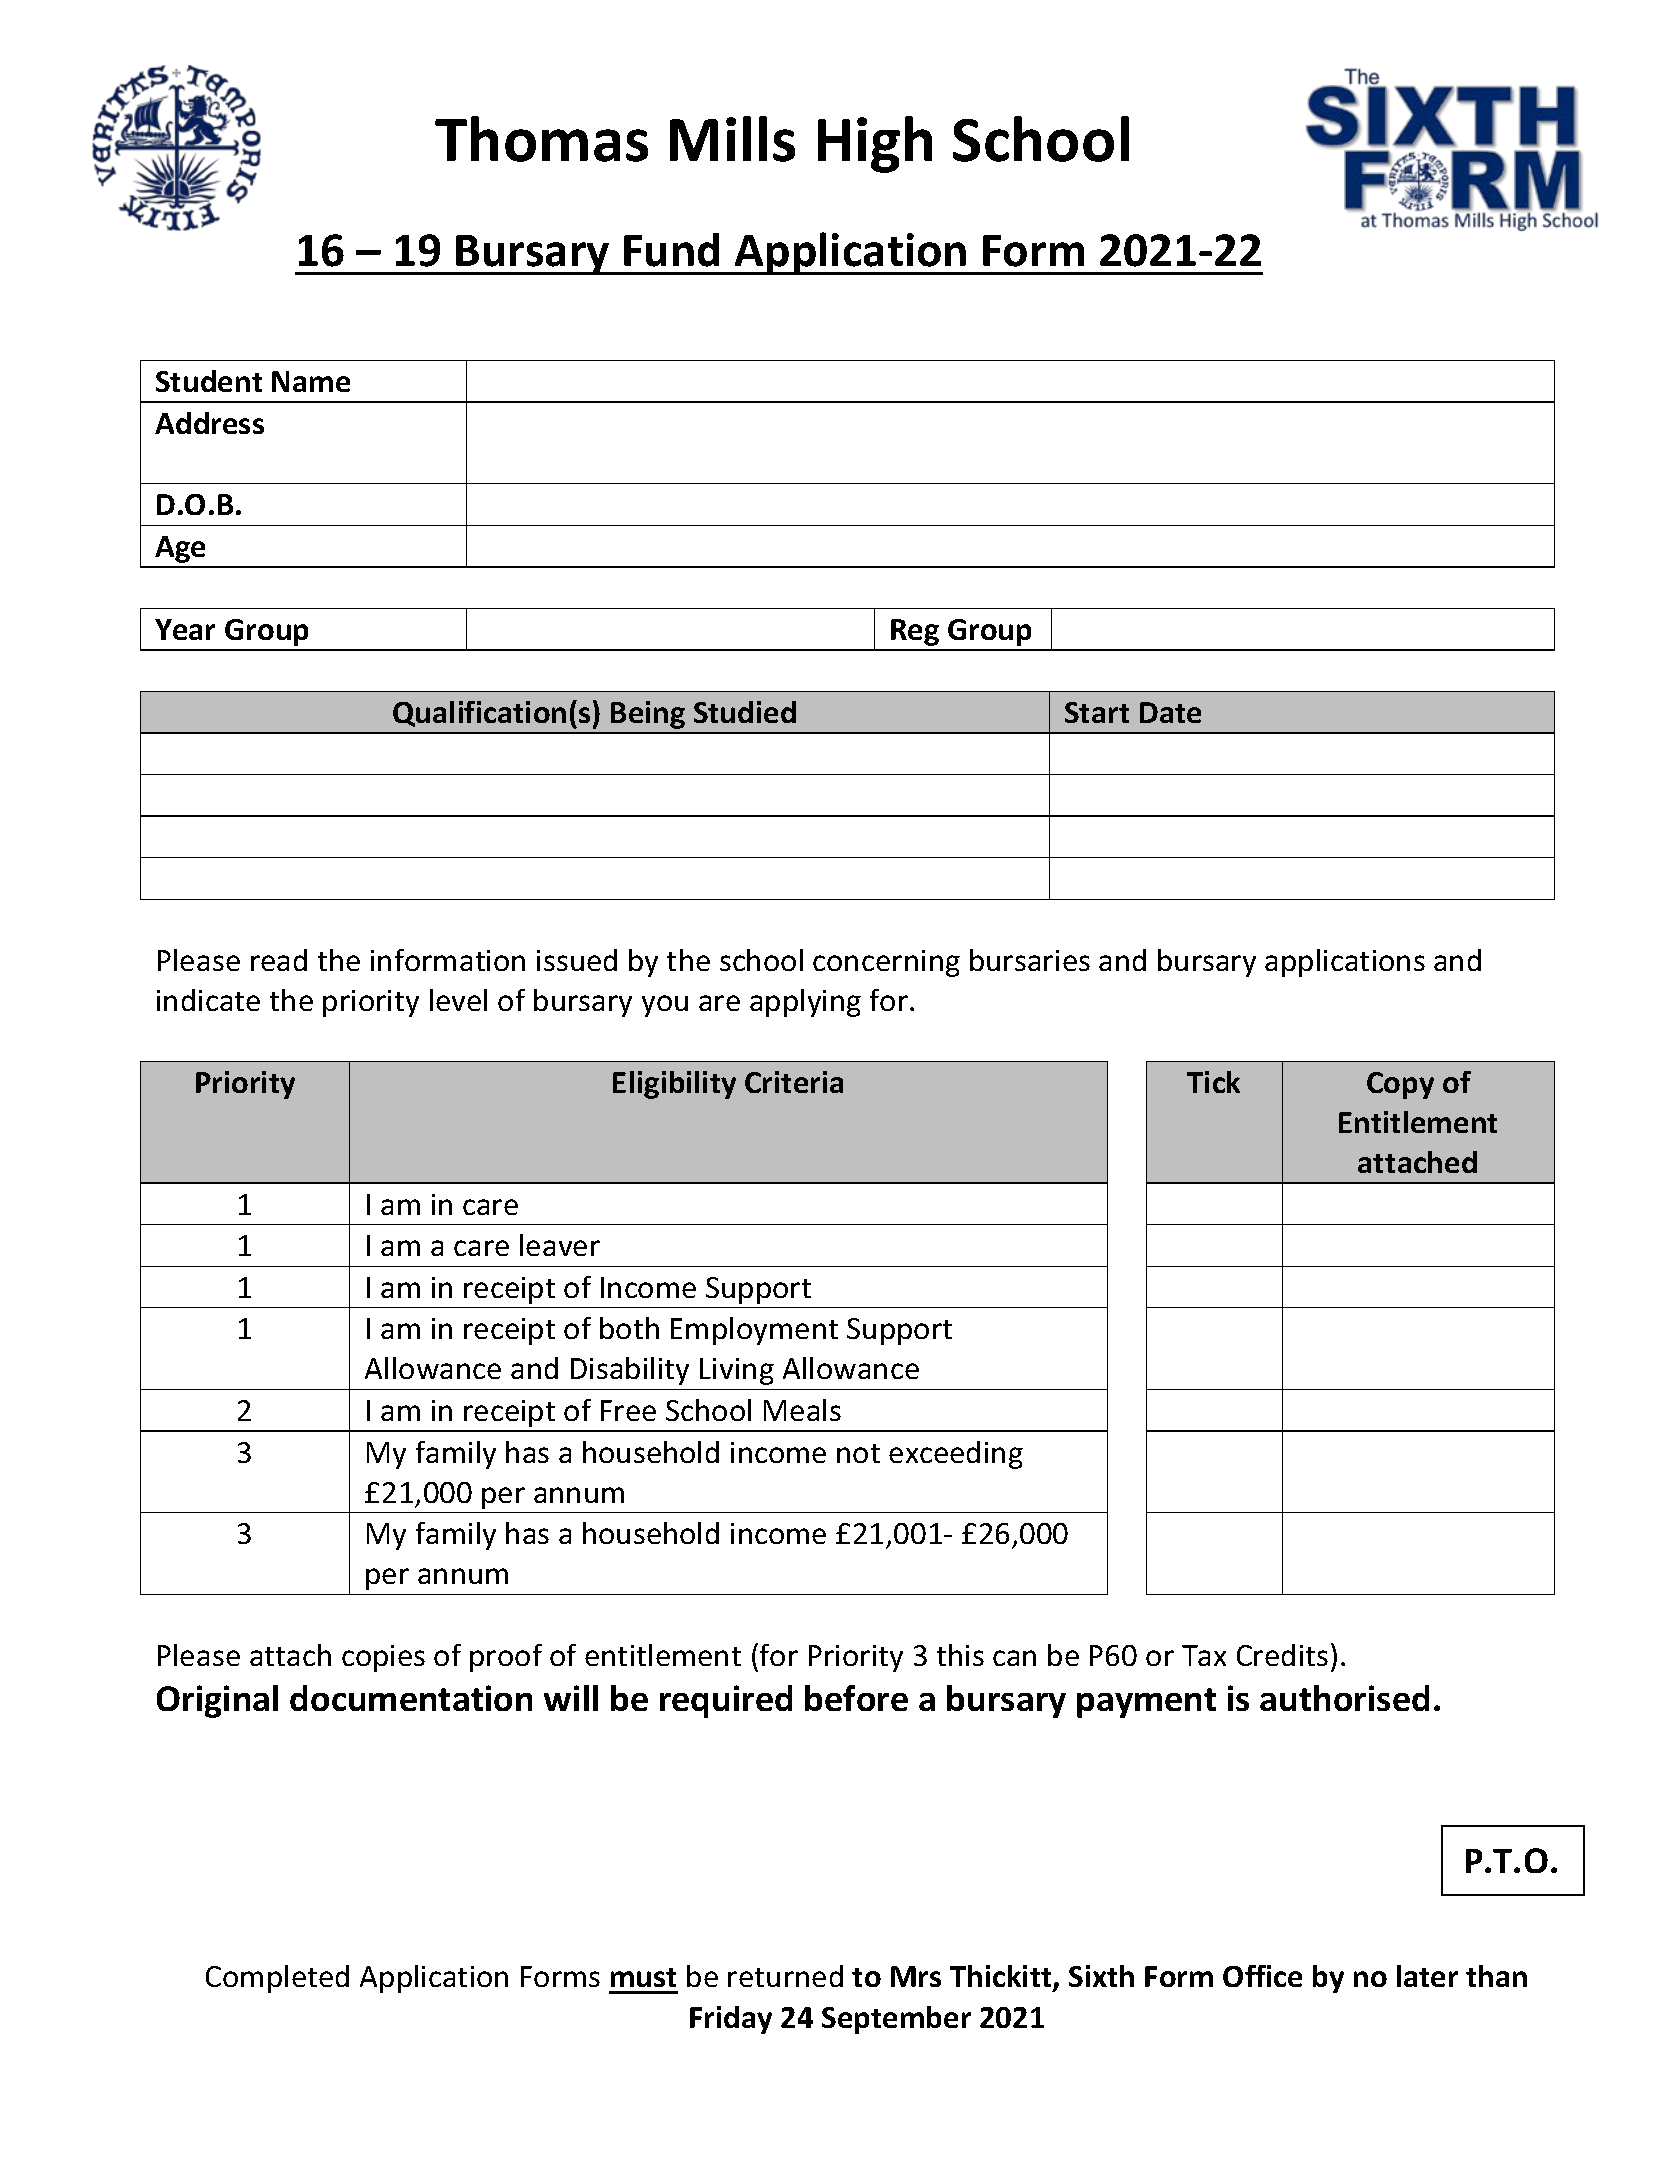 This screenshot has height=2172, width=1678. Describe the element at coordinates (458, 1000) in the screenshot. I see `level` at that location.
